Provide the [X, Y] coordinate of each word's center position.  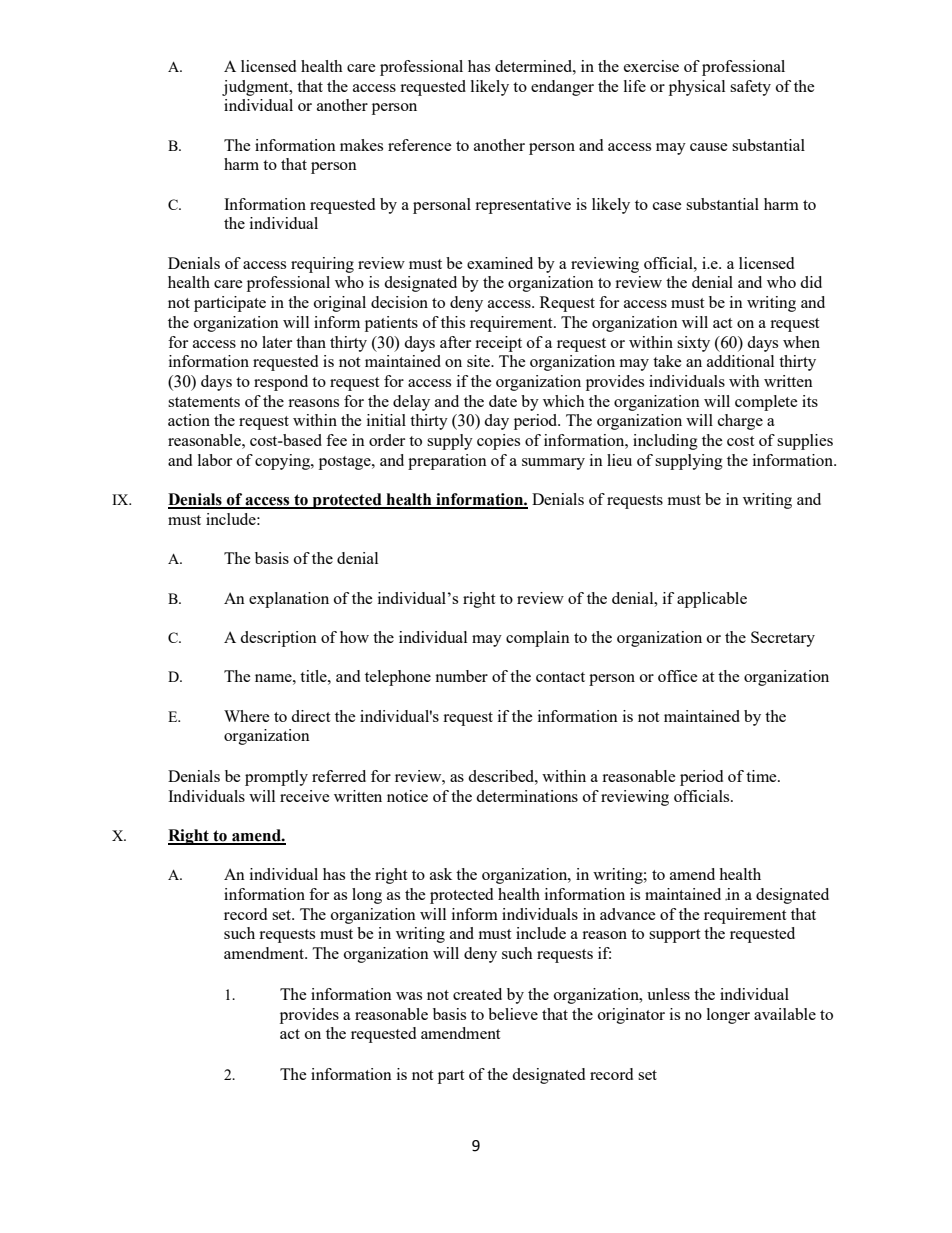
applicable [712, 600]
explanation [289, 600]
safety [750, 88]
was [409, 996]
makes [361, 145]
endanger [562, 88]
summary [553, 464]
